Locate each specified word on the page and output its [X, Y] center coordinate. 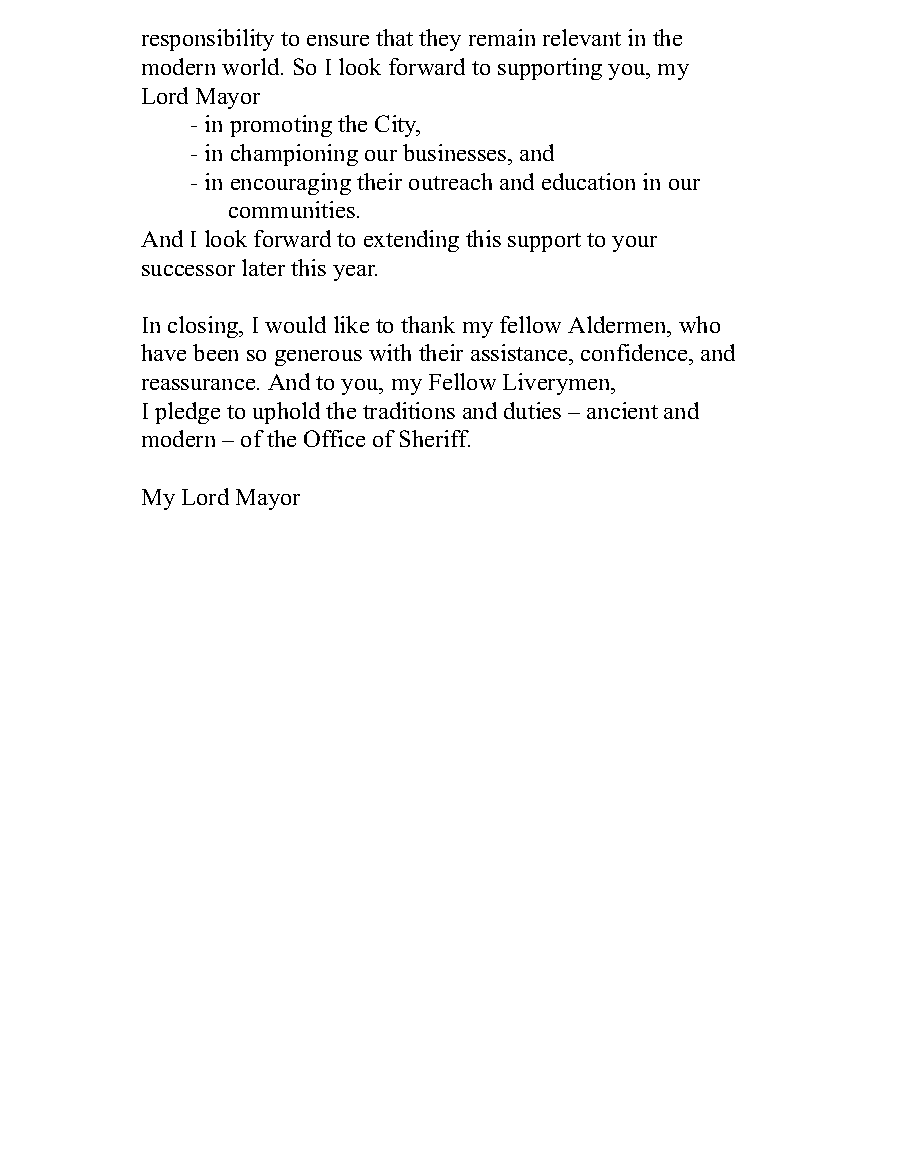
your [634, 244]
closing [204, 327]
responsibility [208, 40]
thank [428, 324]
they [440, 40]
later [263, 267]
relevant [582, 37]
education [588, 181]
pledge [187, 413]
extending [411, 241]
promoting [281, 126]
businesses [456, 152]
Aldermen [618, 324]
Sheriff [435, 438]
